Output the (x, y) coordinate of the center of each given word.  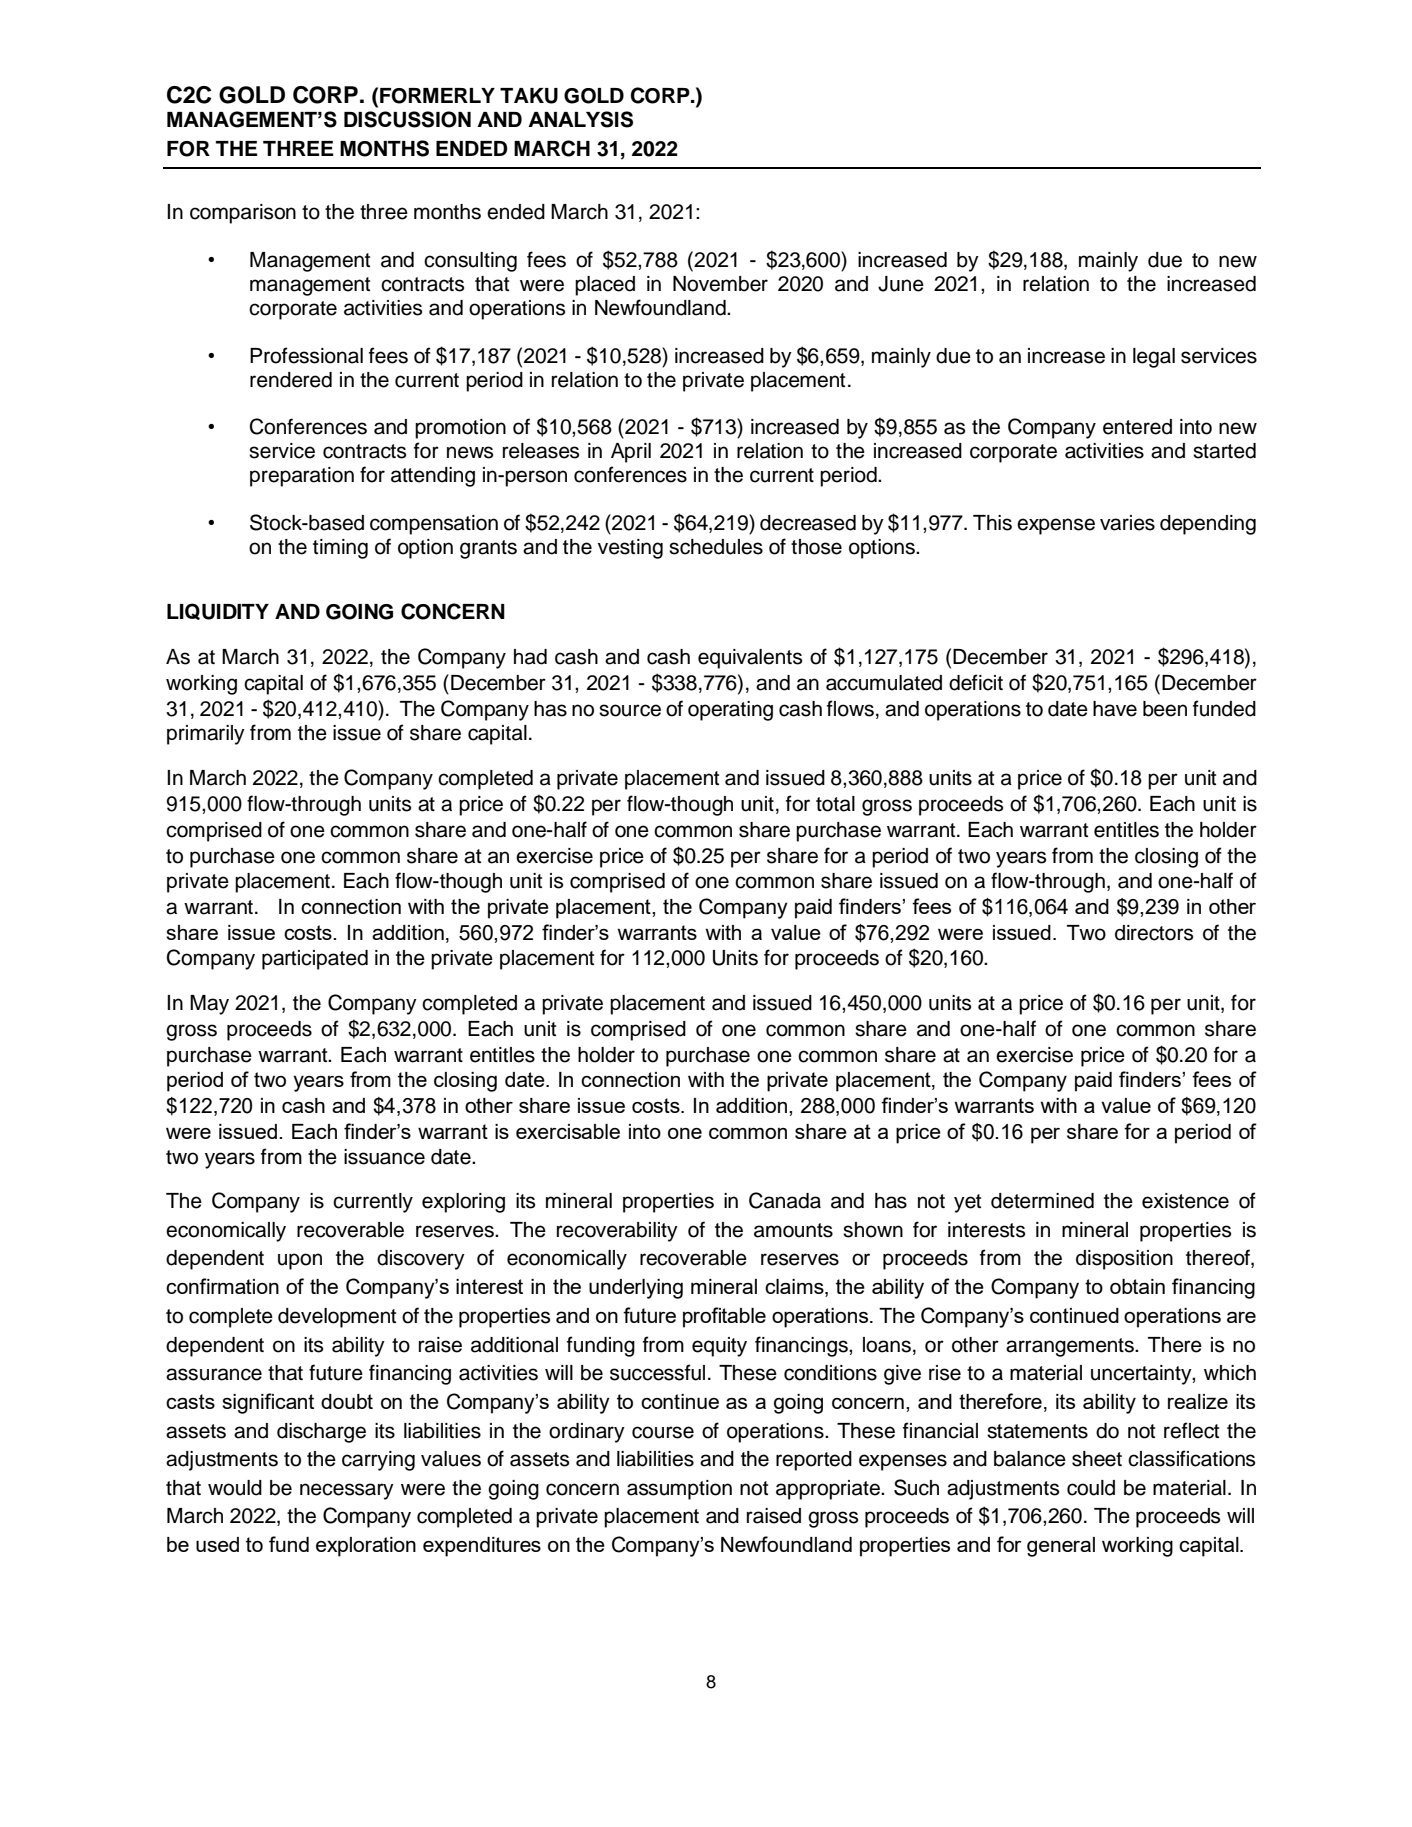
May (209, 1005)
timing (340, 549)
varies (1127, 523)
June (901, 284)
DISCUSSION (407, 119)
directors (1154, 933)
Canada (785, 1200)
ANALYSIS (580, 119)
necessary (347, 1491)
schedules (716, 547)
